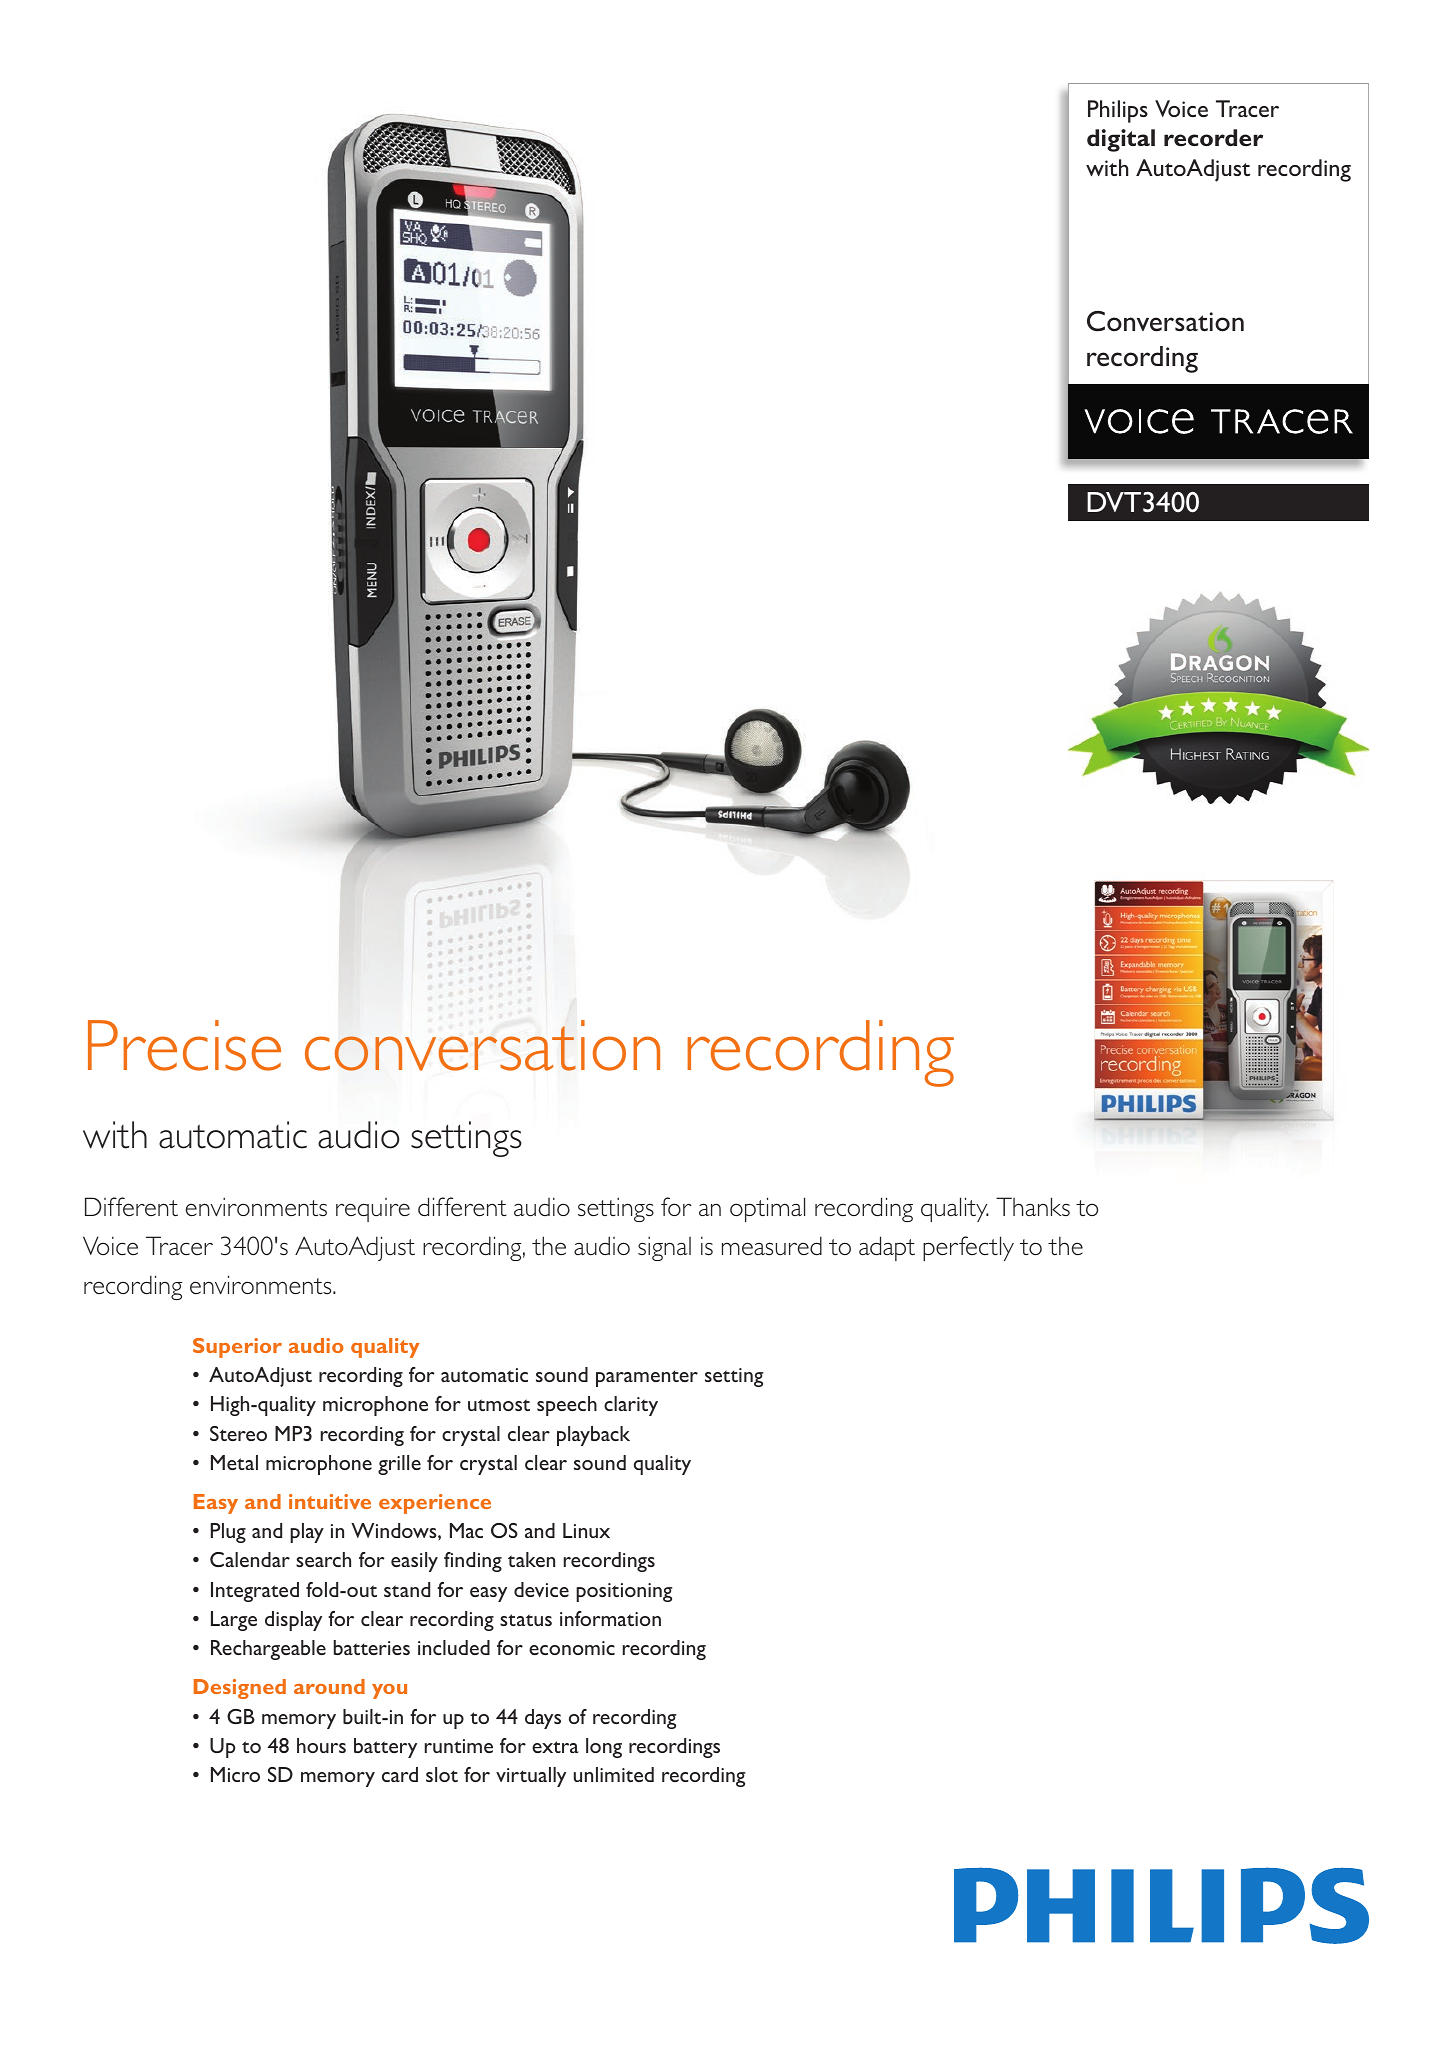  What do you see at coordinates (604, 1748) in the screenshot?
I see `long` at bounding box center [604, 1748].
